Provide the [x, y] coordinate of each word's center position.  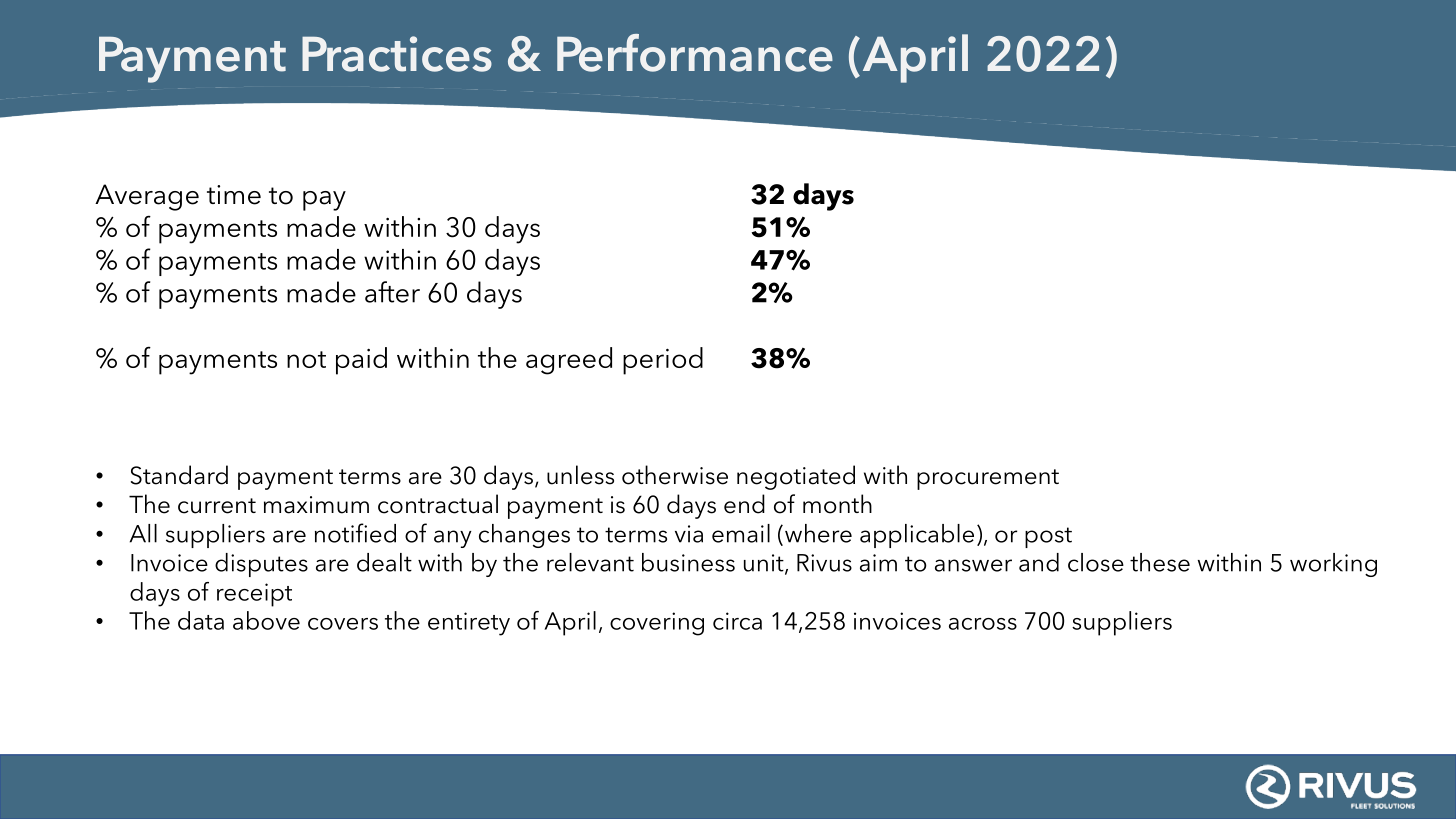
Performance [695, 53]
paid [361, 361]
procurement [988, 479]
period [663, 361]
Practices [397, 54]
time [234, 195]
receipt [254, 595]
